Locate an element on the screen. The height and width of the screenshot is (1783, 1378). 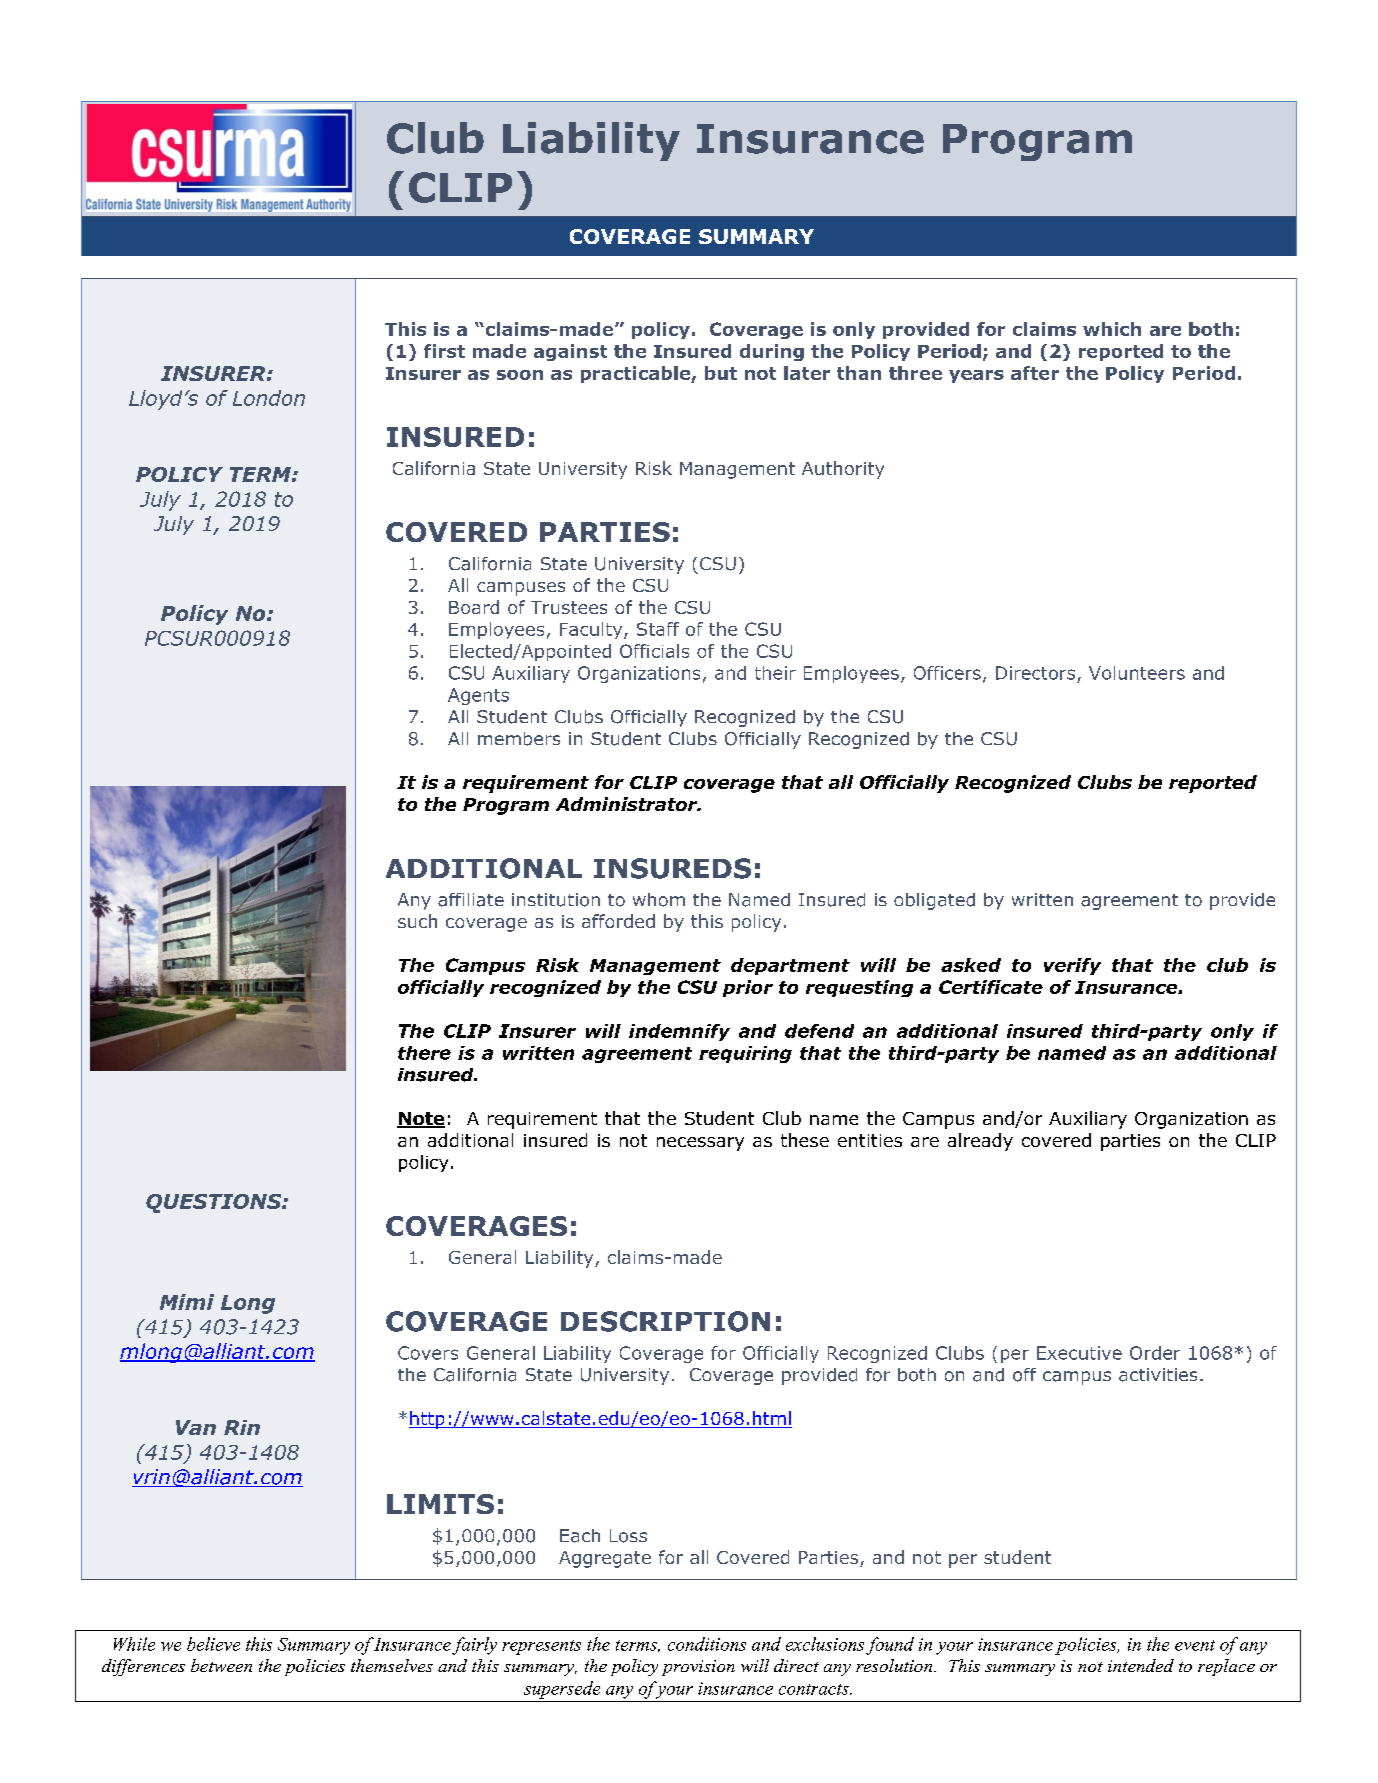
London is located at coordinates (269, 398).
